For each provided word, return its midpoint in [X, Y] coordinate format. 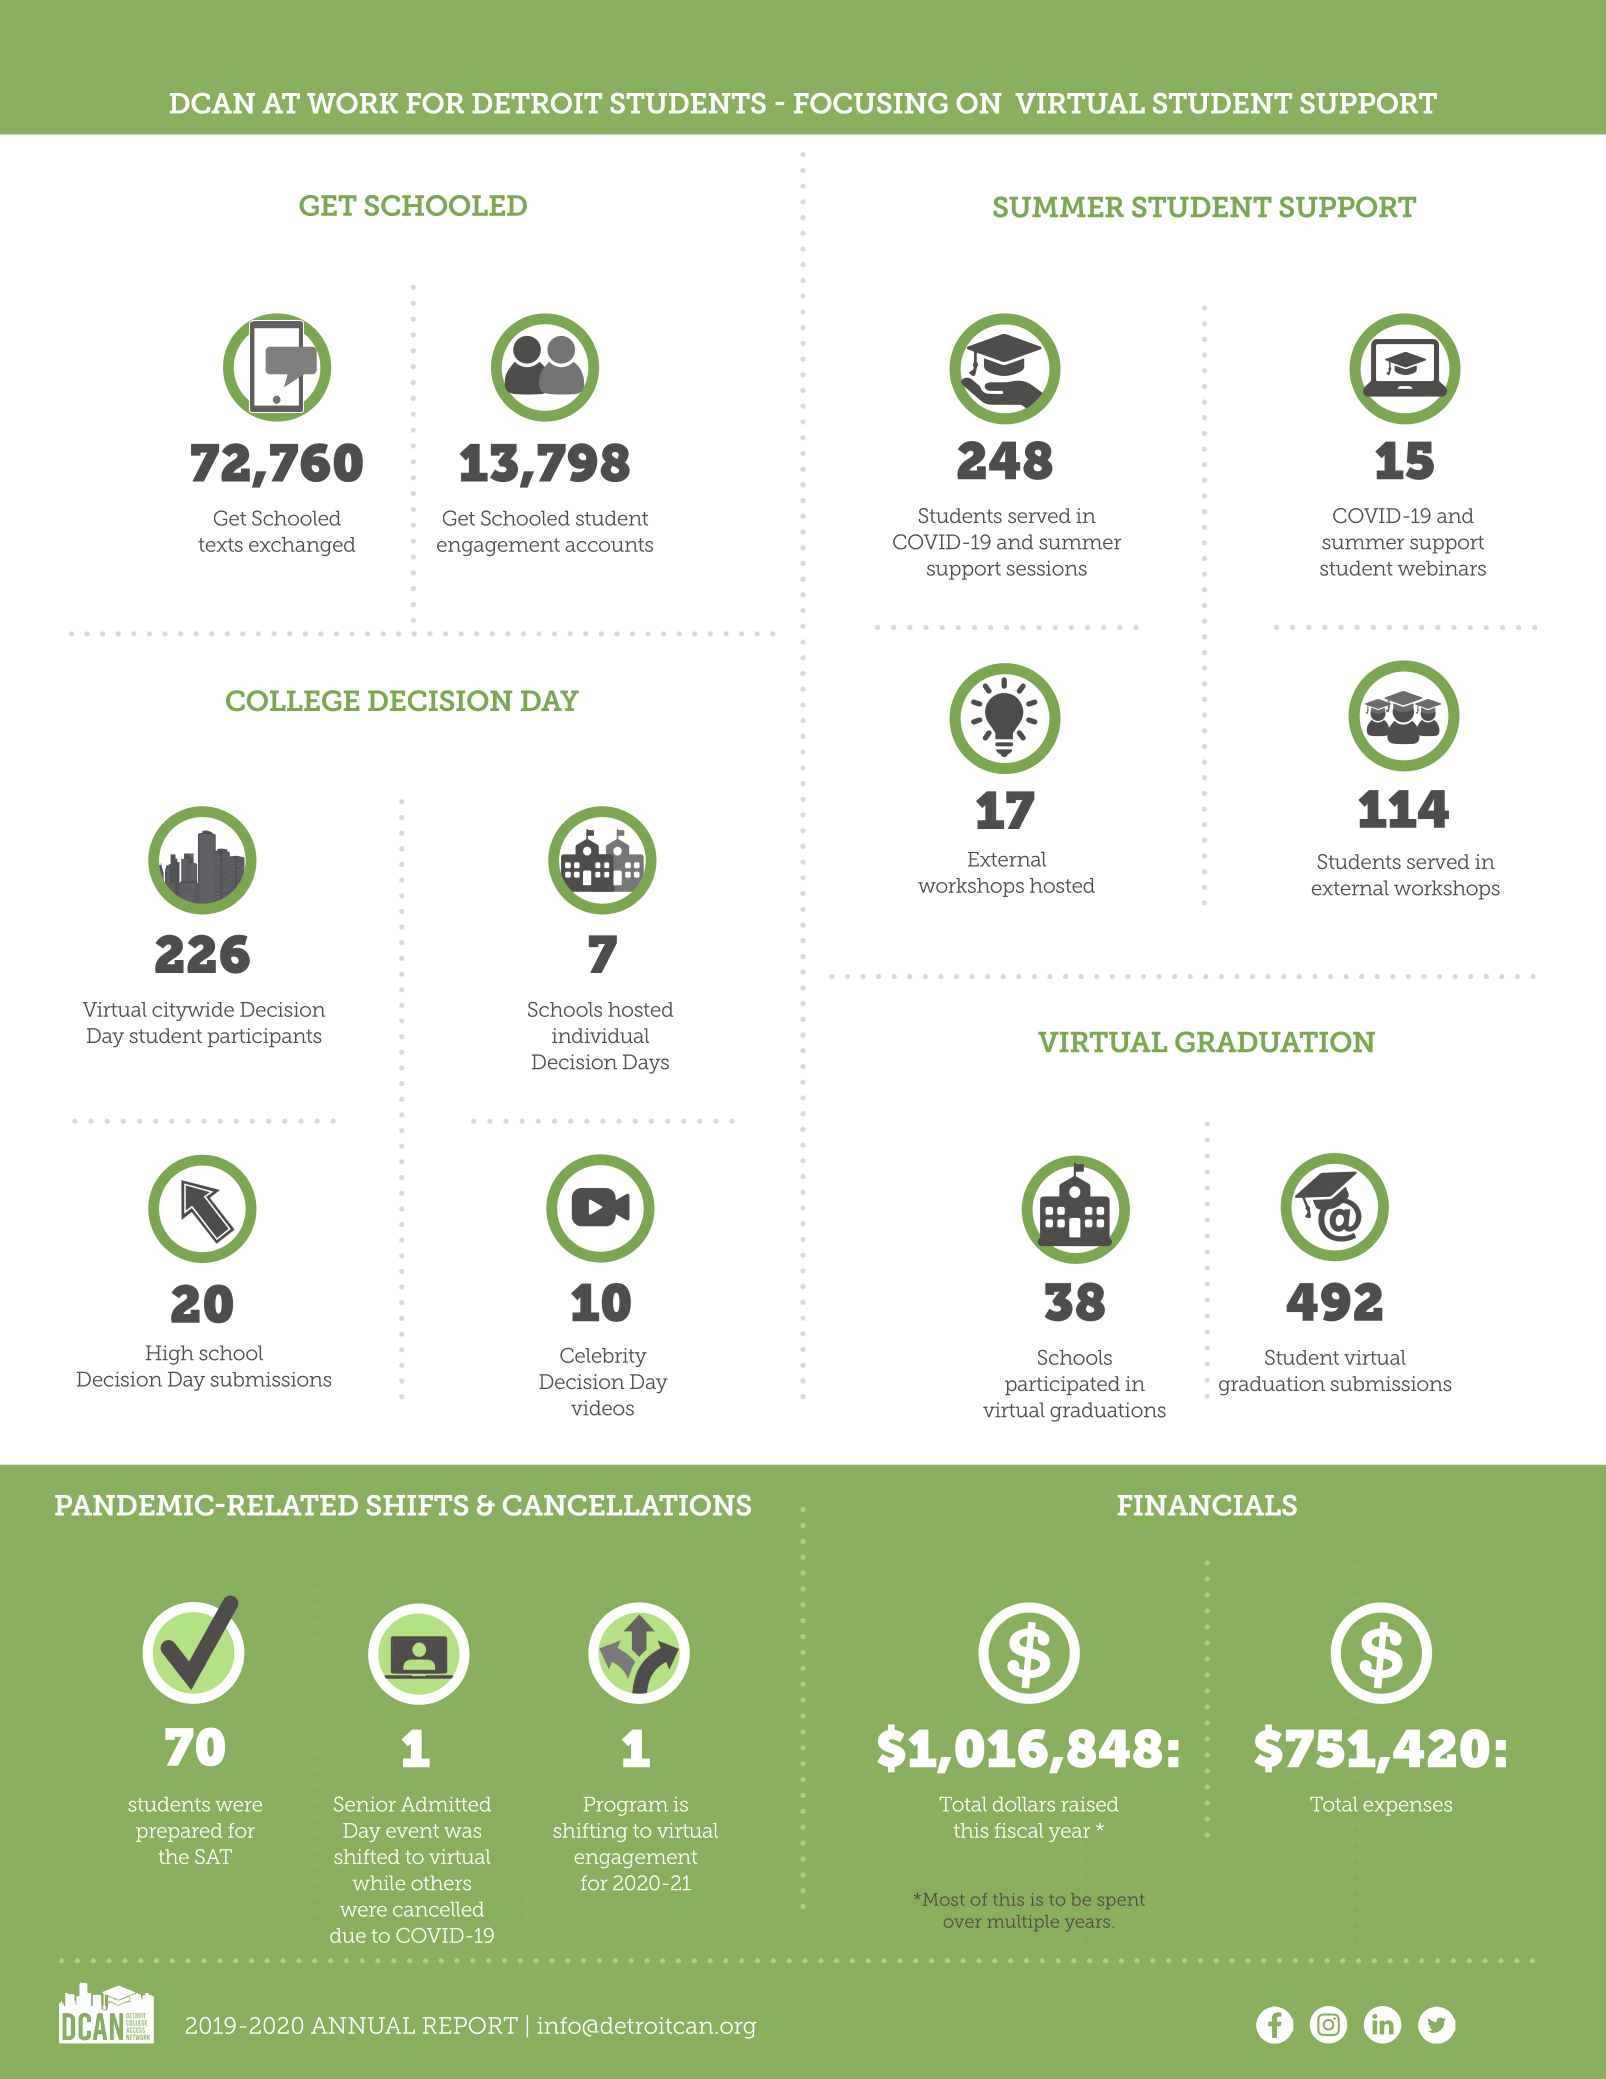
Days [646, 1064]
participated [1062, 1385]
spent [1120, 1901]
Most [943, 1899]
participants [264, 1037]
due [348, 1935]
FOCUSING [871, 103]
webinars [1441, 568]
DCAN [212, 103]
